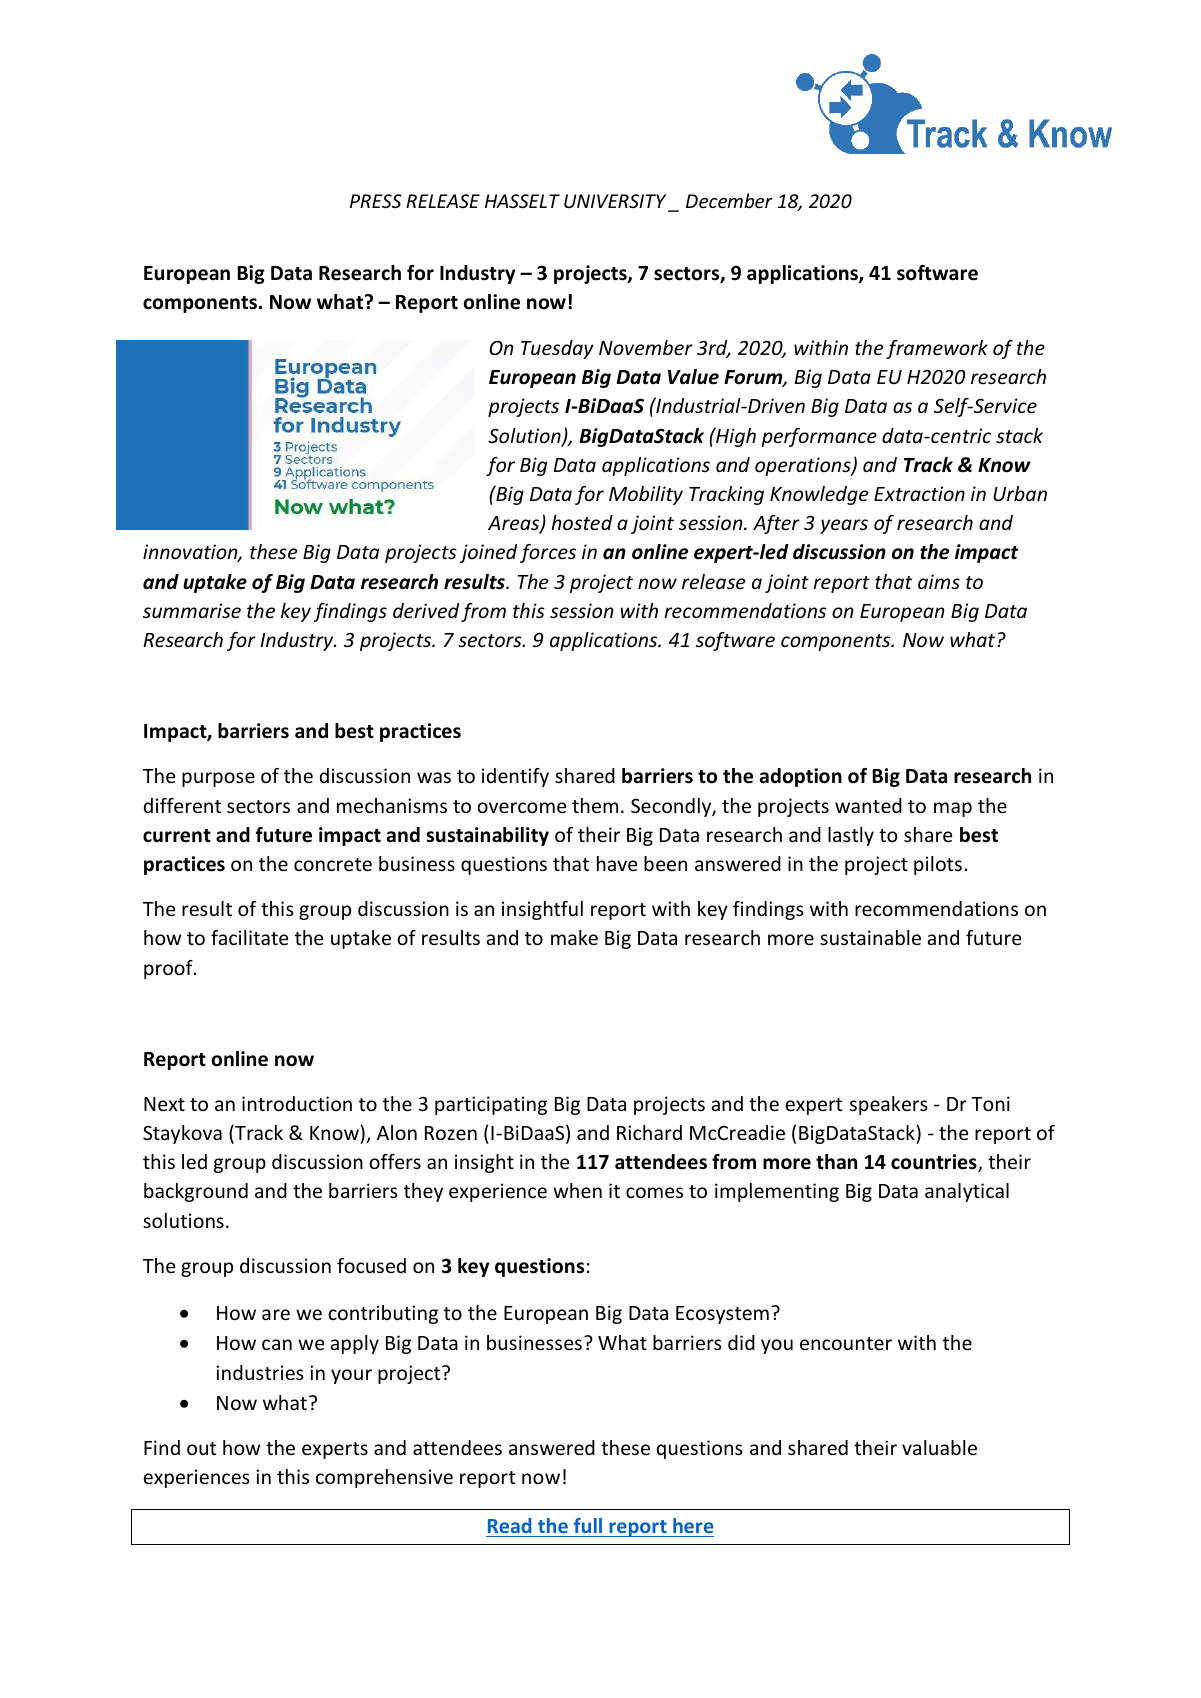 Image resolution: width=1201 pixels, height=1698 pixels. I want to click on full, so click(588, 1525).
